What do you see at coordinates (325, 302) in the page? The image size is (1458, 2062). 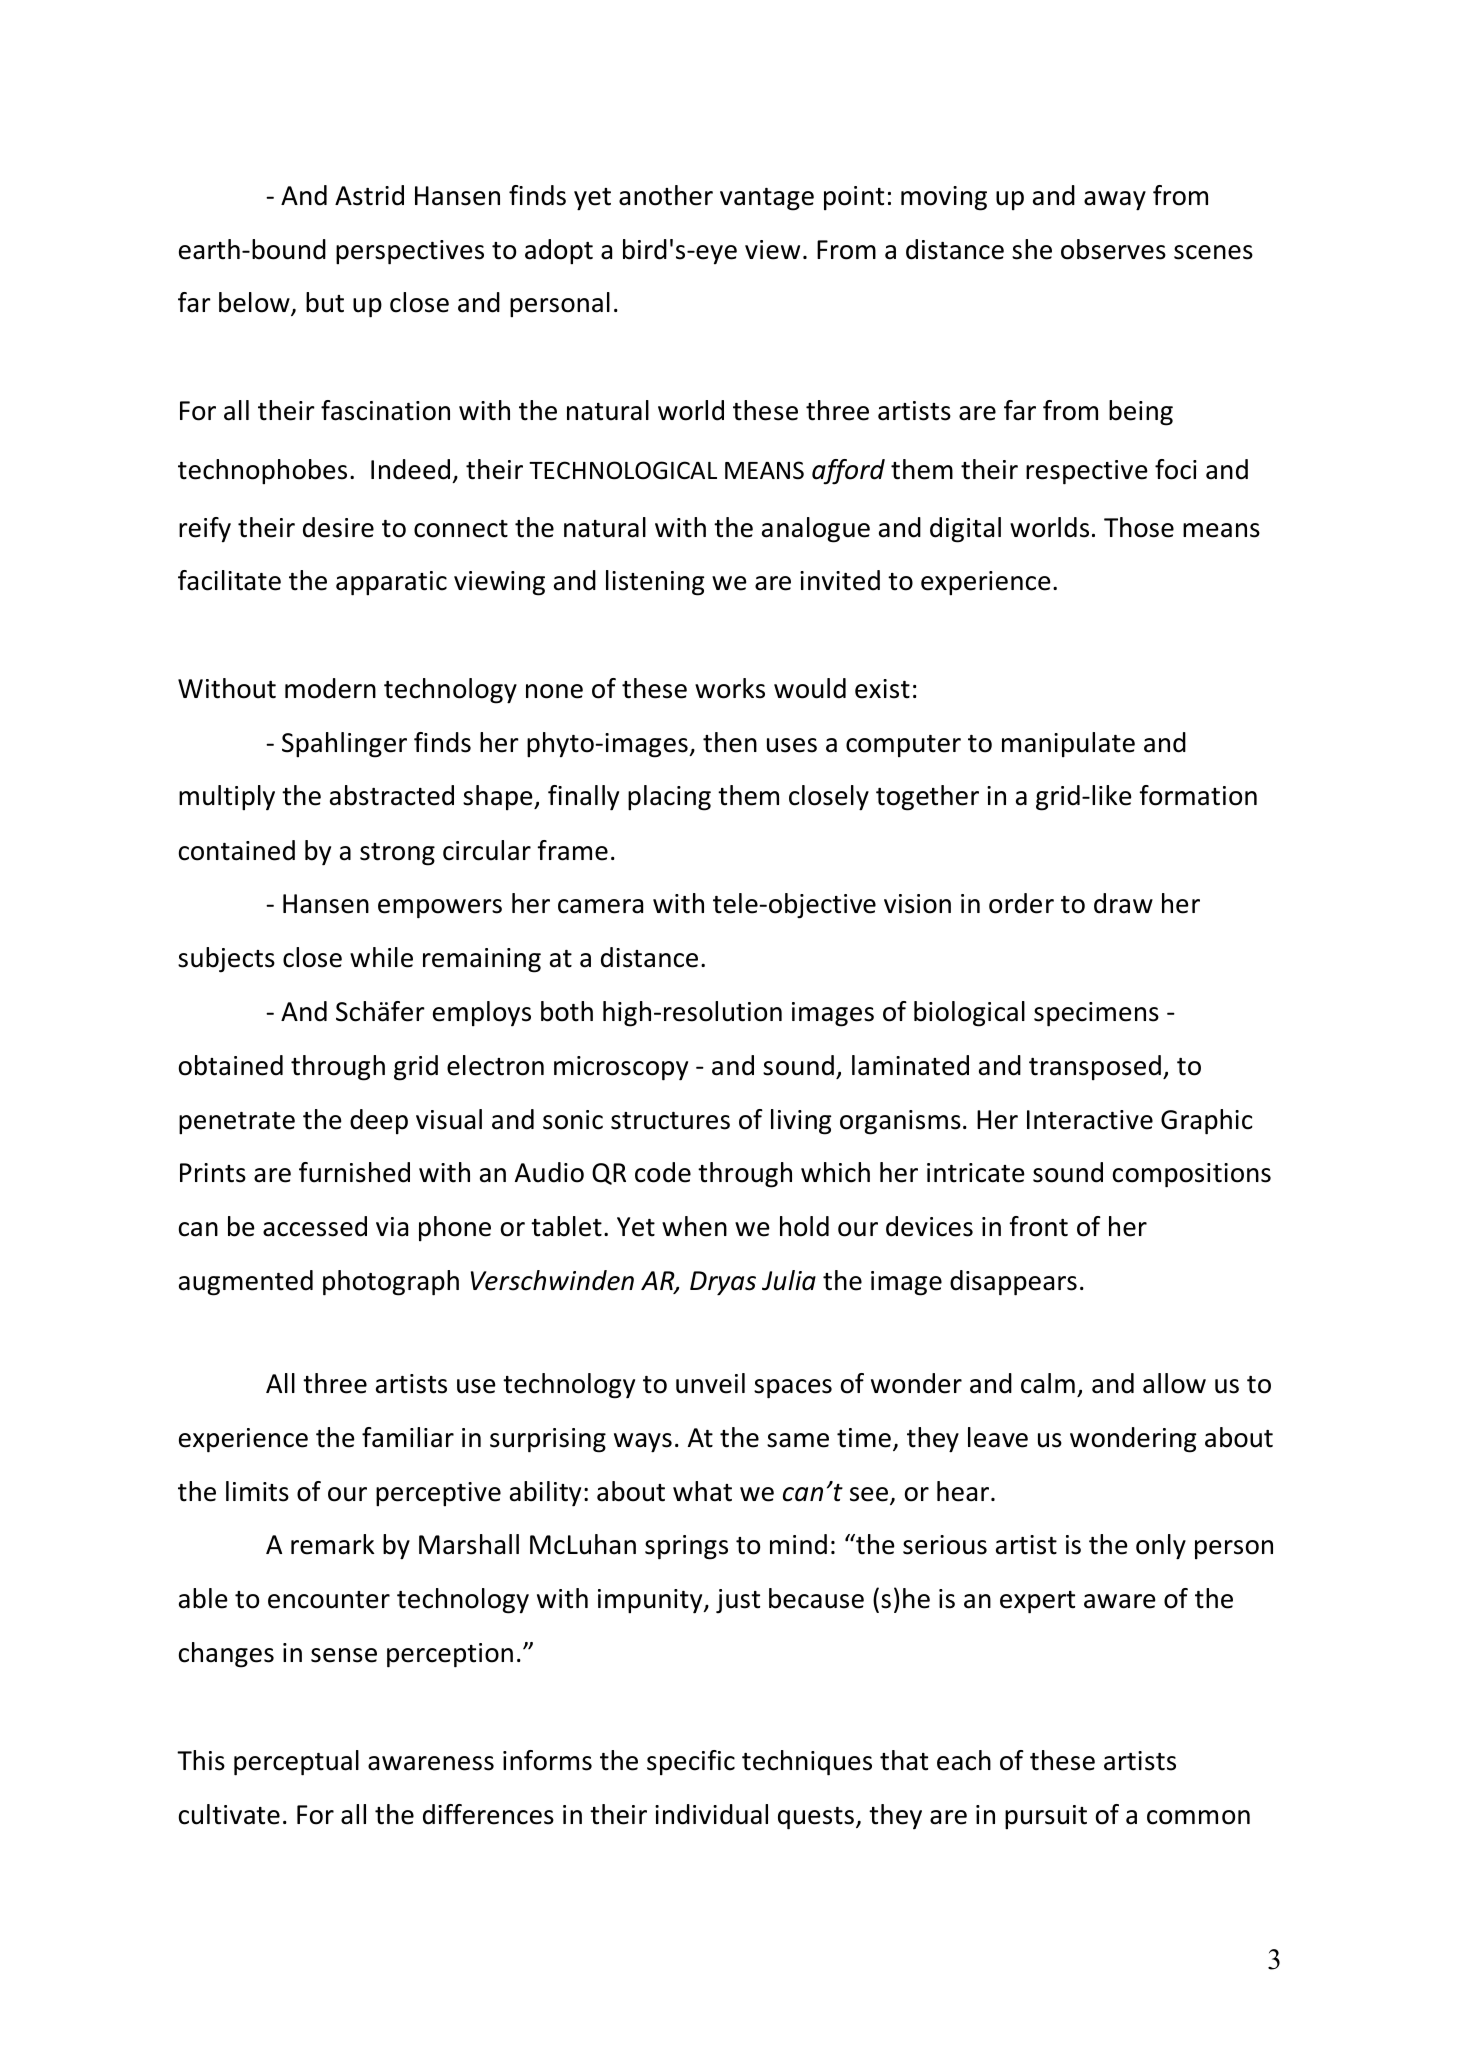 I see `but` at bounding box center [325, 302].
